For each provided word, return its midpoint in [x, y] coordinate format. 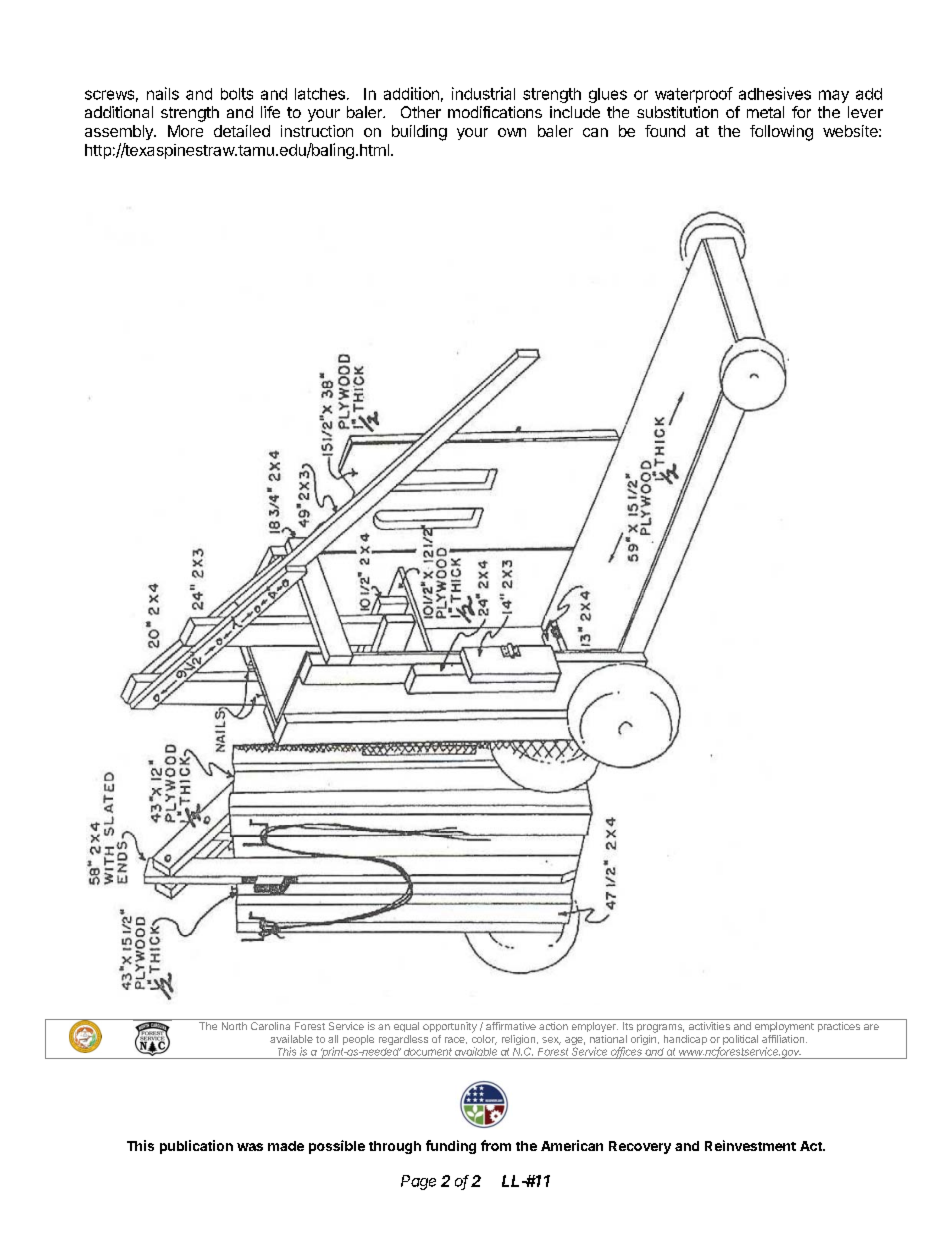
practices [839, 1027]
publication [196, 1147]
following [781, 133]
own [512, 132]
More [185, 131]
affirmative [511, 1026]
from [496, 1145]
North [234, 1026]
